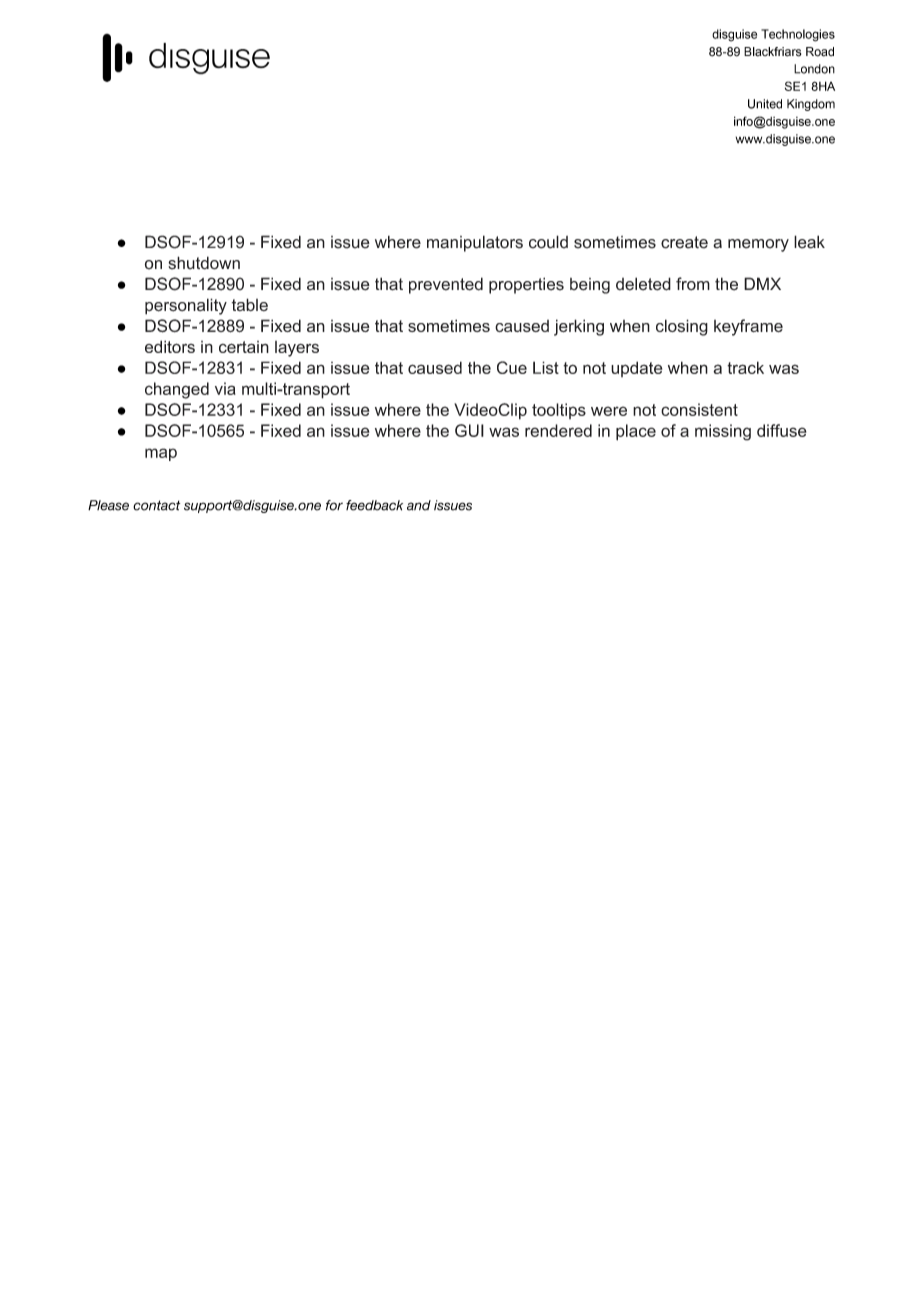 Image resolution: width=924 pixels, height=1308 pixels. Describe the element at coordinates (446, 285) in the screenshot. I see `prevented` at that location.
